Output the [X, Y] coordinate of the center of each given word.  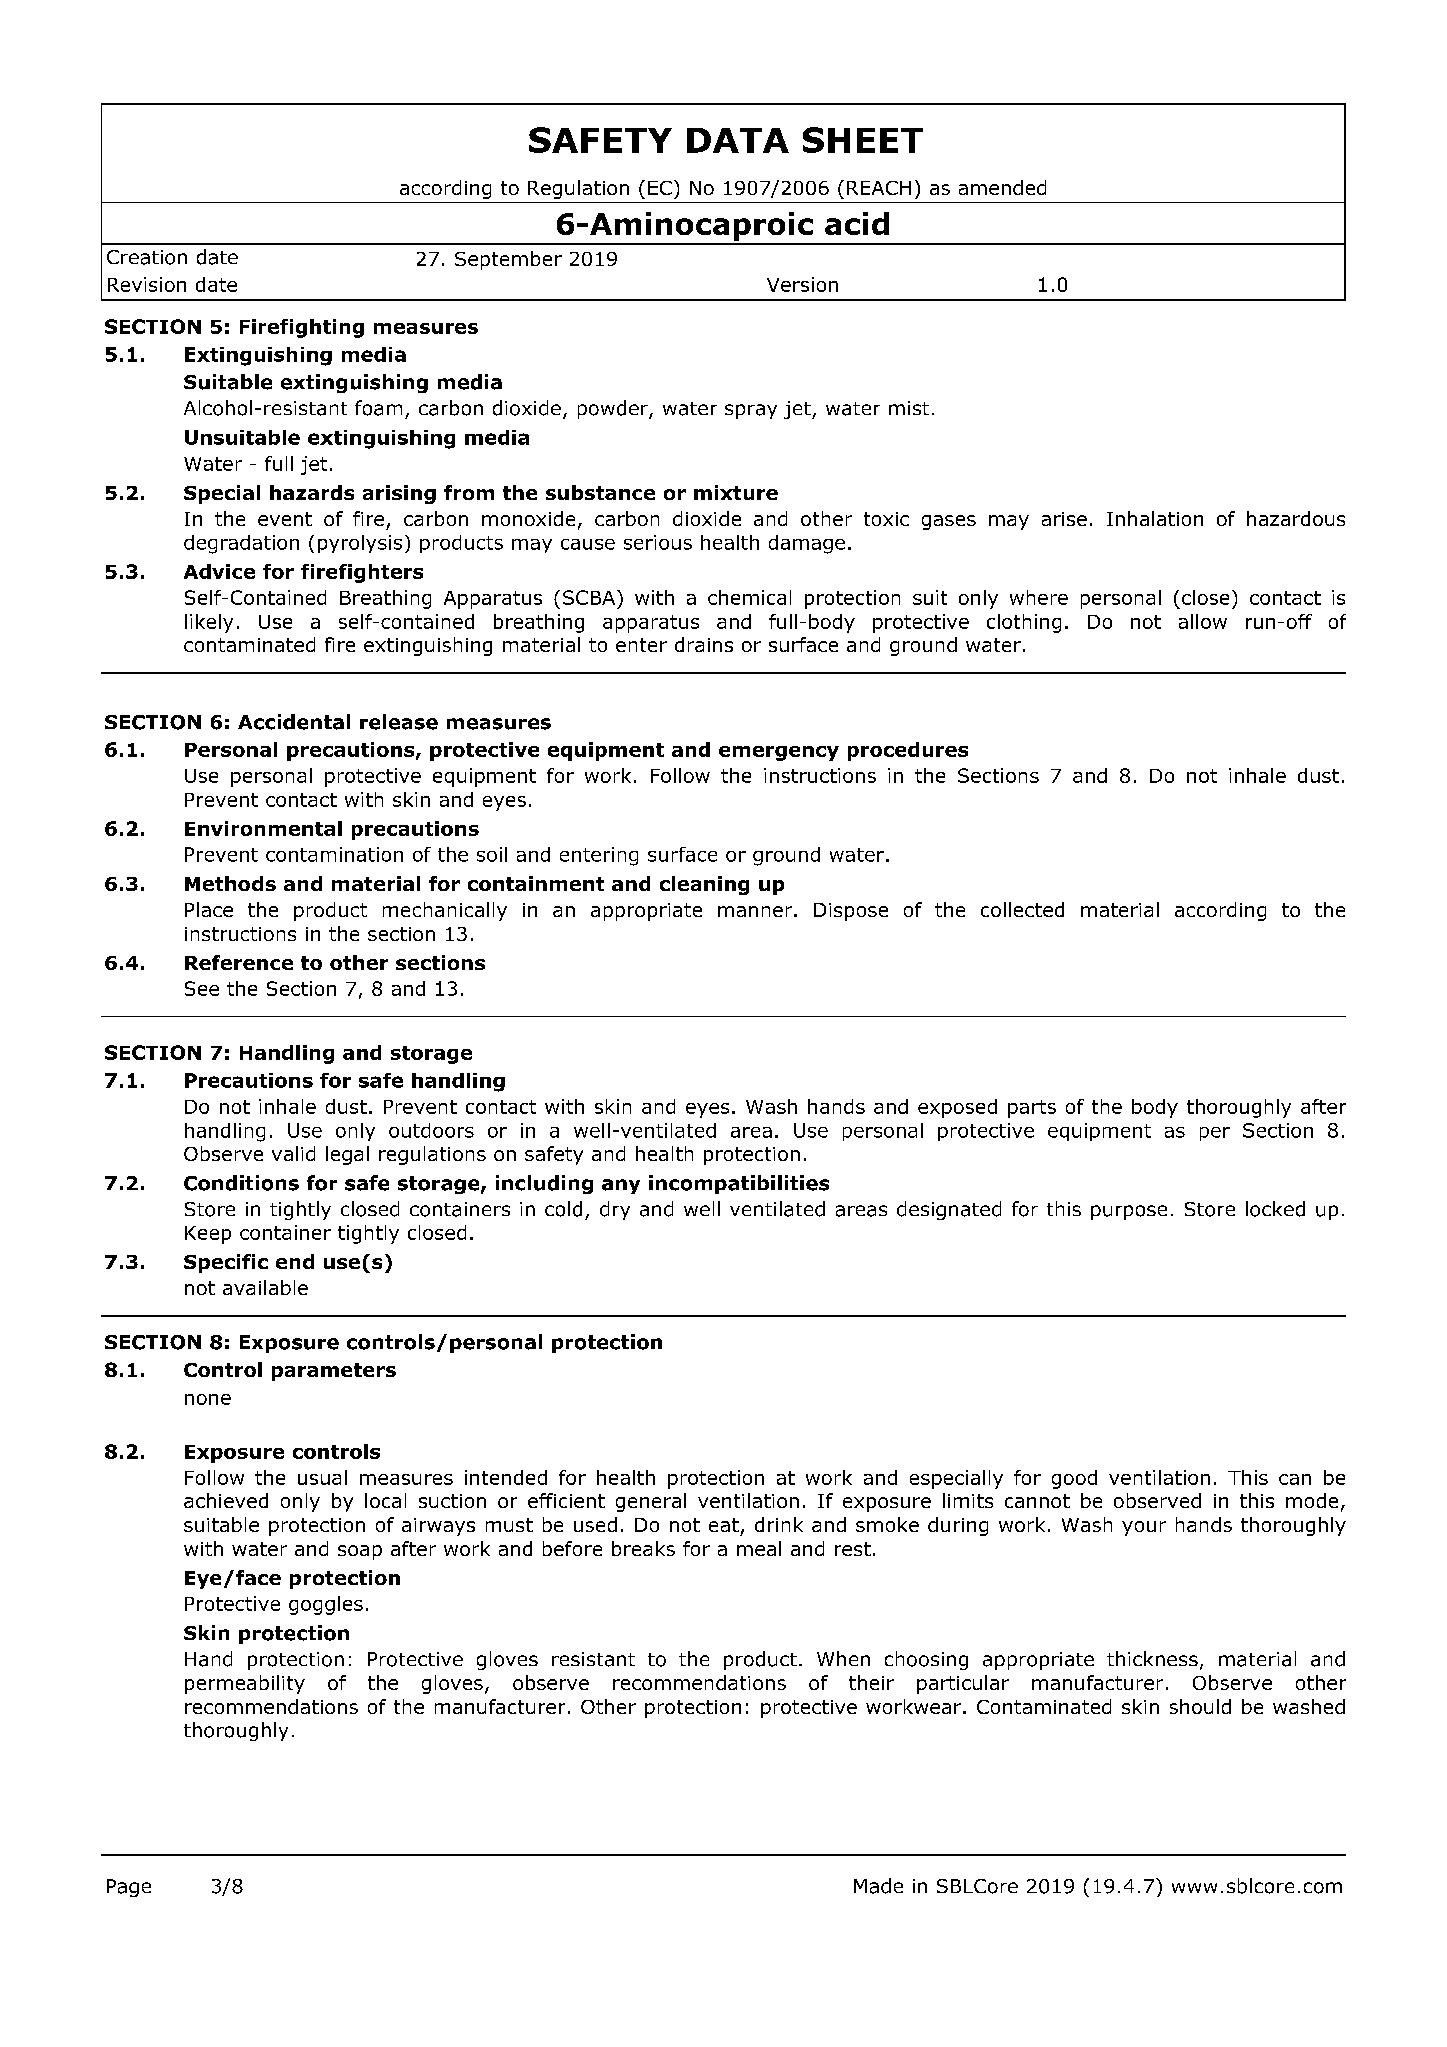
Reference [239, 962]
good [1074, 1479]
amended [1002, 187]
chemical [749, 597]
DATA [738, 140]
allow [1203, 621]
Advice [219, 571]
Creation [147, 257]
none [208, 1399]
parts [1032, 1109]
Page [129, 1888]
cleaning [704, 885]
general [651, 1502]
